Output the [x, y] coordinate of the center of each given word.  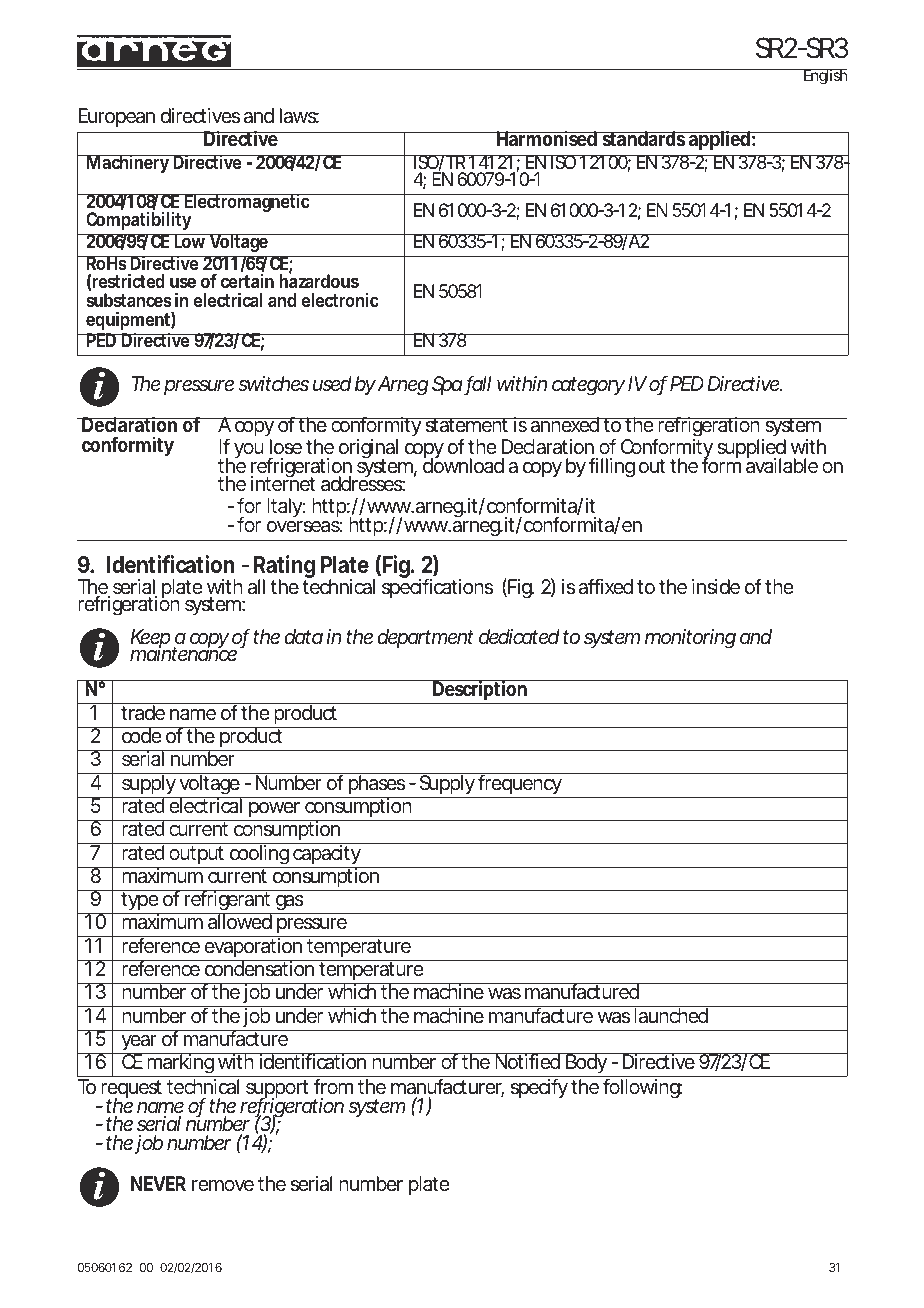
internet [283, 483]
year [138, 1044]
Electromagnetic [246, 203]
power [274, 809]
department [425, 638]
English [824, 77]
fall [478, 384]
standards [643, 139]
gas [288, 904]
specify [539, 1088]
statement [466, 425]
